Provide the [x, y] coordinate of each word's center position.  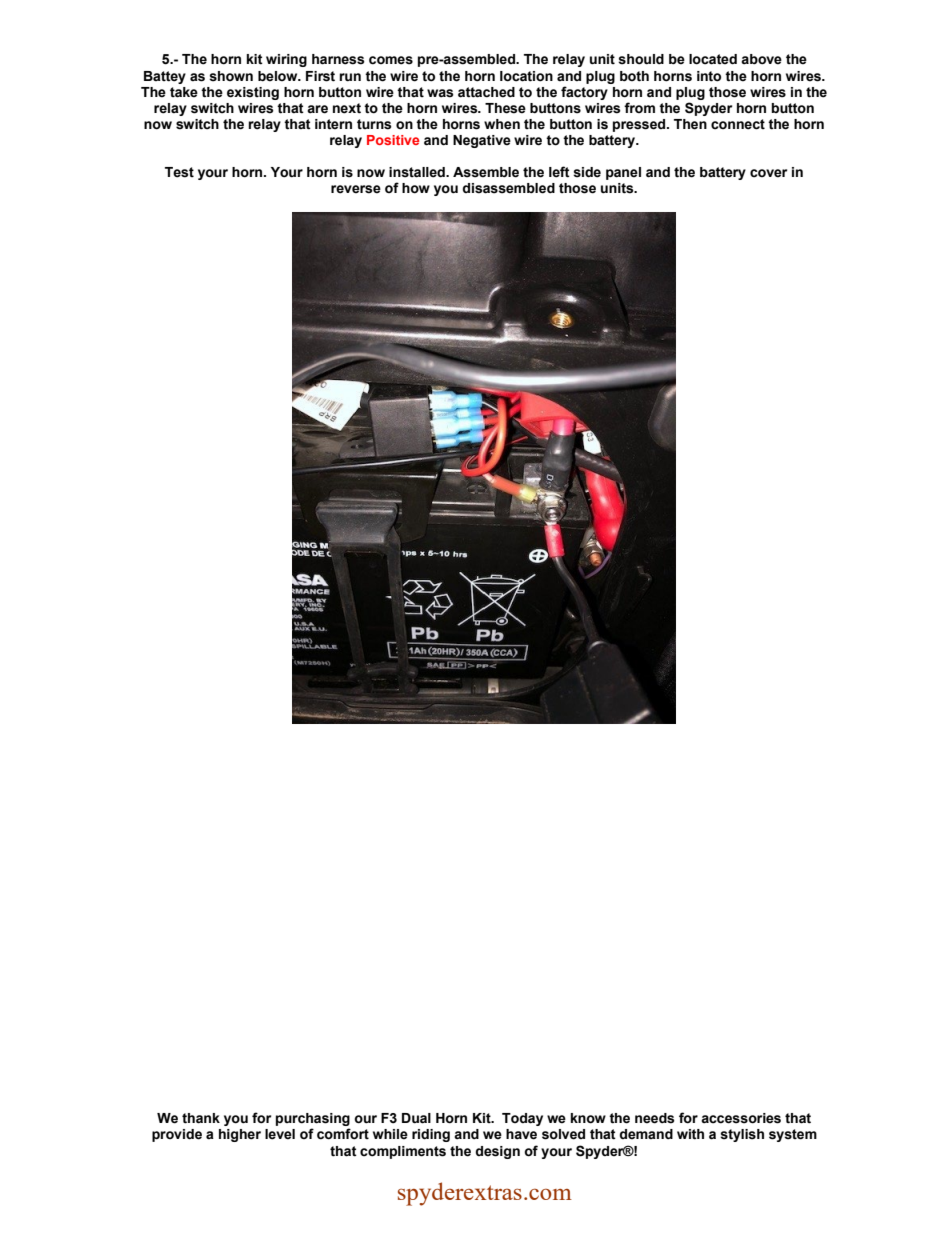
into [709, 76]
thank [201, 1118]
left [559, 172]
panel [623, 173]
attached [486, 92]
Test [179, 172]
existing [253, 93]
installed [418, 172]
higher [240, 1135]
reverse [356, 189]
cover [768, 173]
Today [522, 1119]
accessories [741, 1118]
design [497, 1152]
